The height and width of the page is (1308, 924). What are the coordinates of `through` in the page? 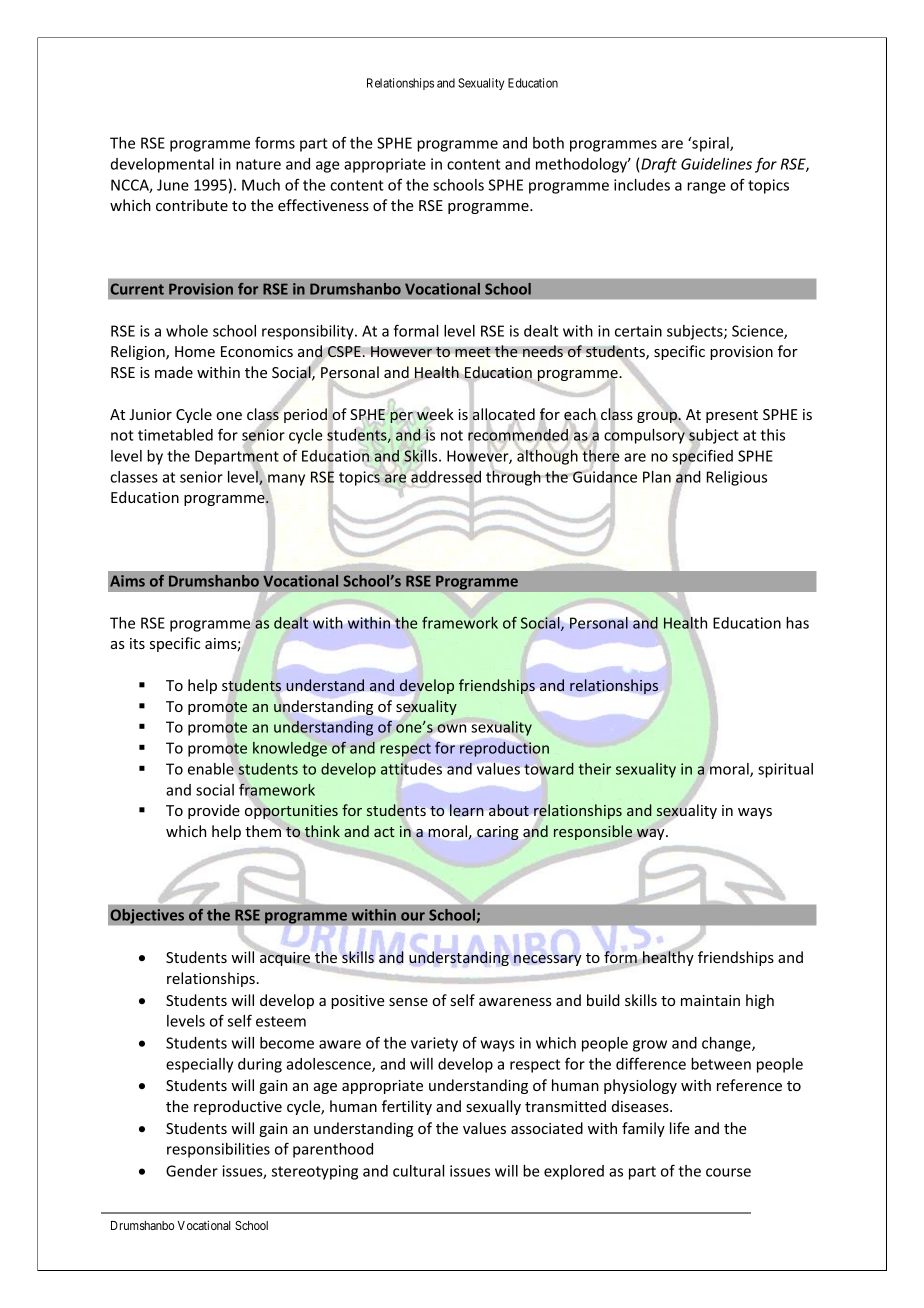 It's located at (513, 478).
